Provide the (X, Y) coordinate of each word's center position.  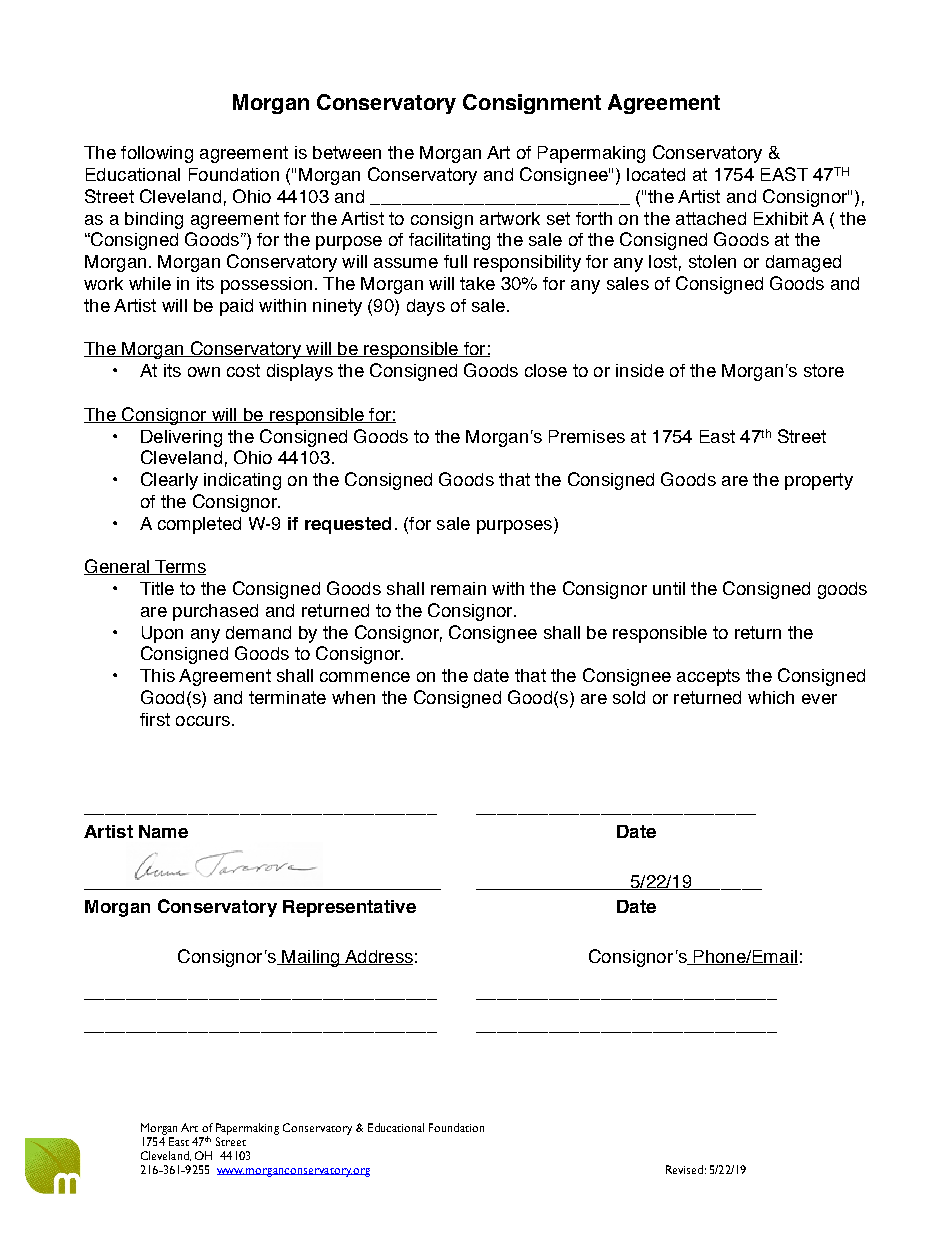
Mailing (311, 958)
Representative (349, 908)
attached (711, 218)
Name (163, 831)
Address (378, 957)
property (819, 481)
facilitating (449, 241)
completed (199, 525)
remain (458, 588)
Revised (684, 1169)
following (157, 154)
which (771, 697)
